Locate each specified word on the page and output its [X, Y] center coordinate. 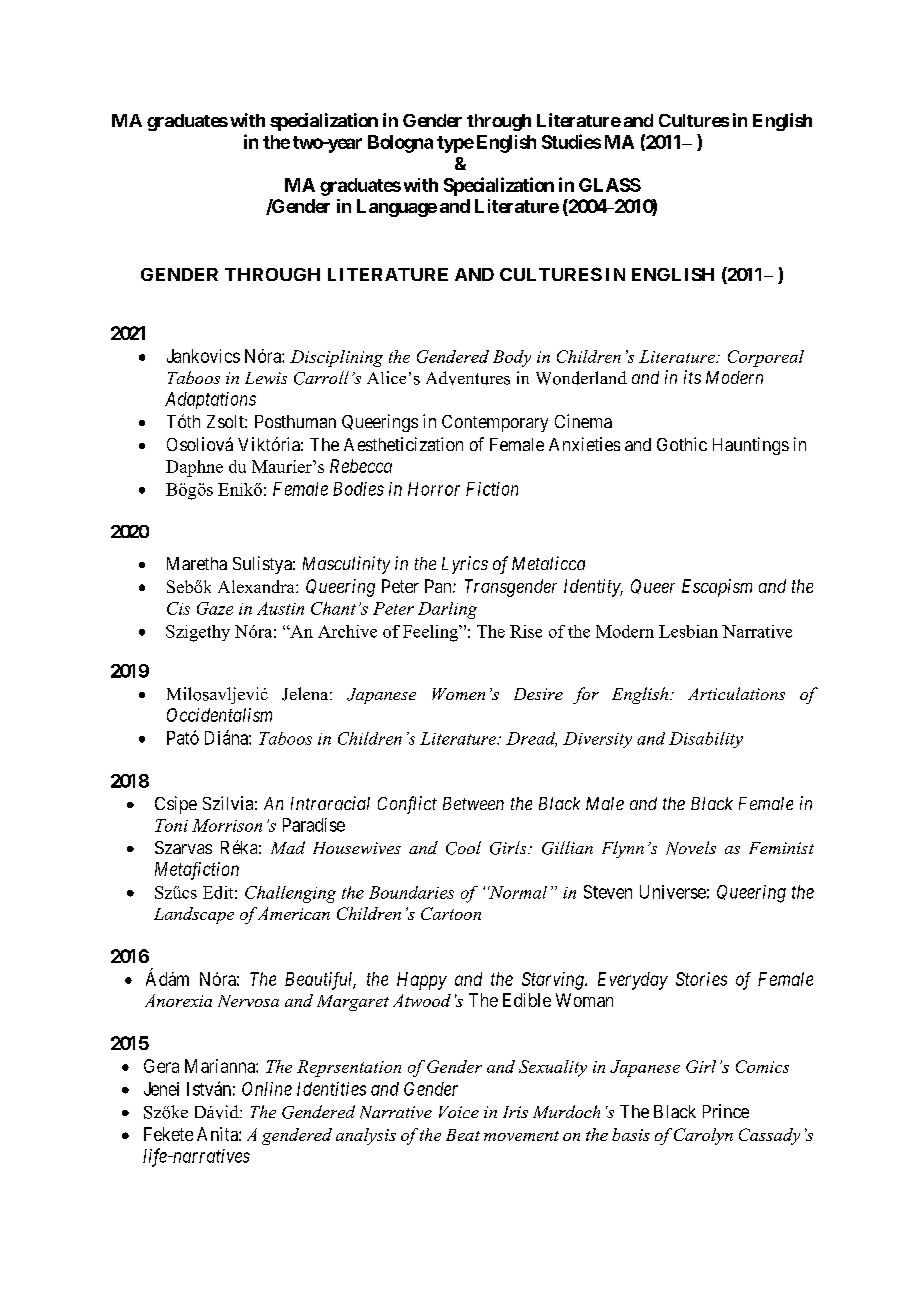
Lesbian [688, 631]
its [692, 377]
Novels [691, 848]
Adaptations [210, 400]
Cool [463, 848]
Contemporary [495, 423]
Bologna [400, 144]
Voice [459, 1112]
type [455, 144]
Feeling [432, 633]
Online [267, 1089]
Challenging [290, 894]
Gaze [215, 608]
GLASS [610, 185]
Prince [726, 1111]
